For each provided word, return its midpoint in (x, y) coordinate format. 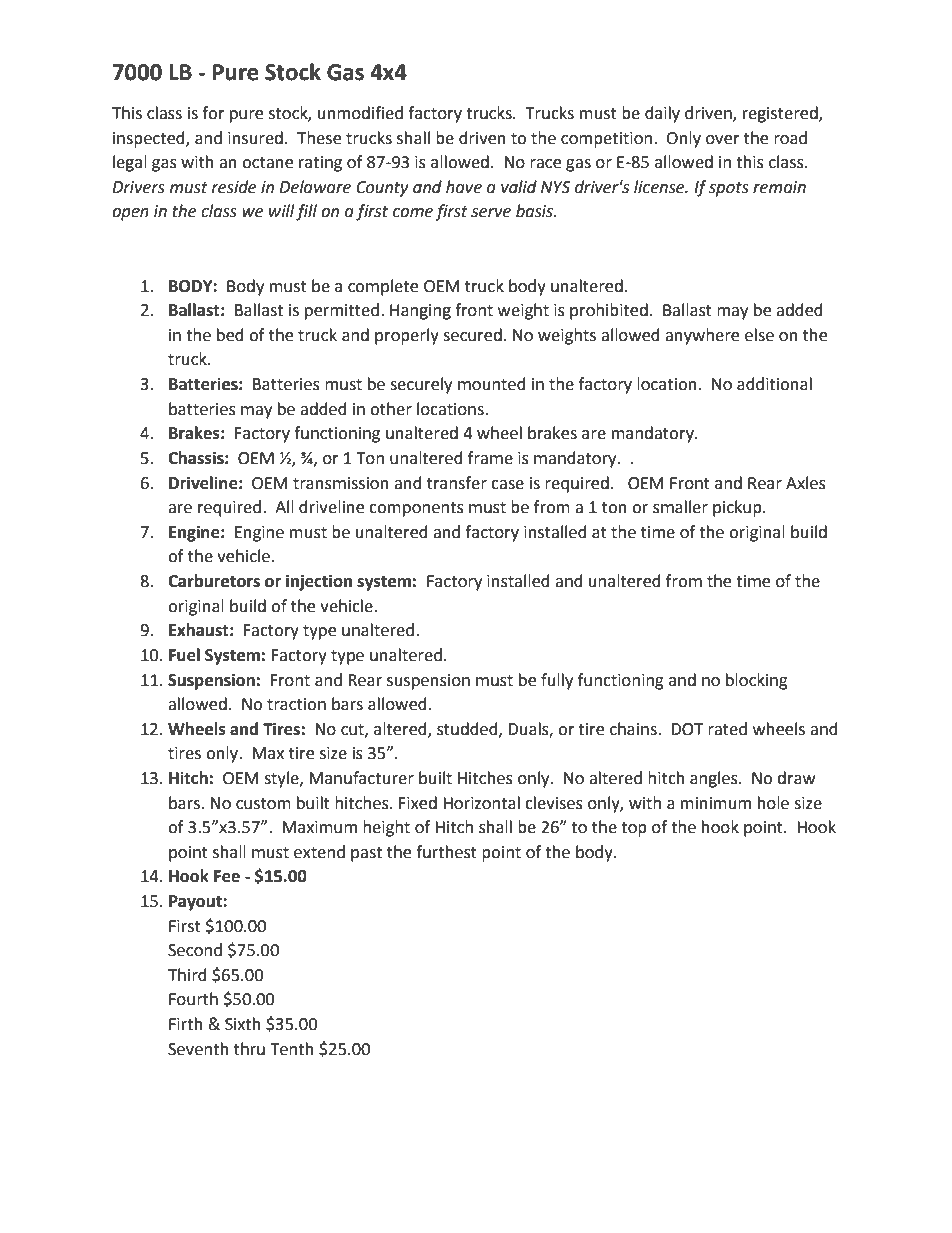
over (723, 140)
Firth (186, 1024)
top (634, 829)
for (213, 113)
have (464, 187)
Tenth (292, 1049)
